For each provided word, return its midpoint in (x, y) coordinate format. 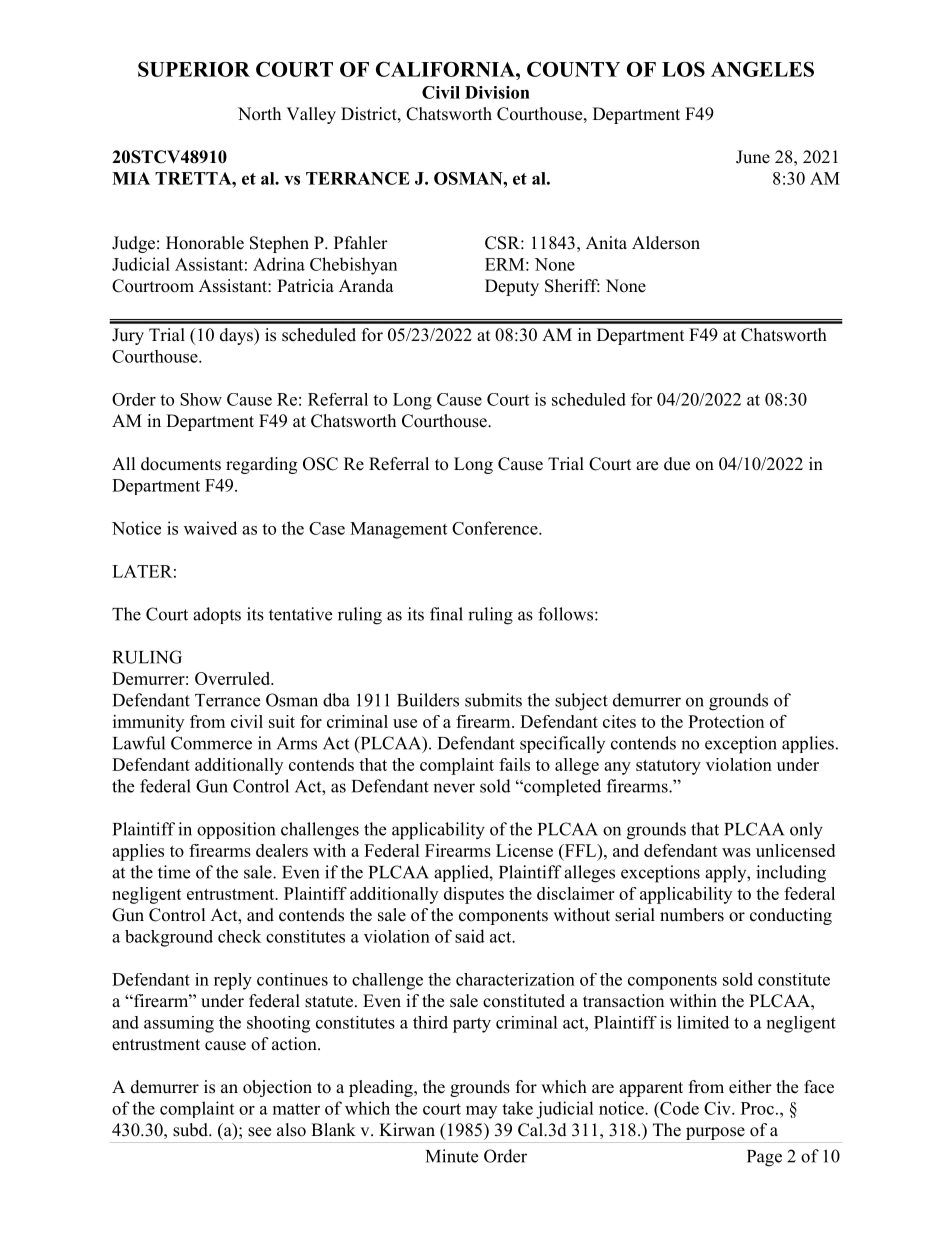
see (259, 1132)
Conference (496, 528)
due (677, 464)
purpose (715, 1133)
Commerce (211, 743)
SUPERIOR (194, 69)
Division (497, 92)
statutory (668, 767)
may (481, 1112)
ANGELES (762, 69)
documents (181, 464)
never (454, 788)
